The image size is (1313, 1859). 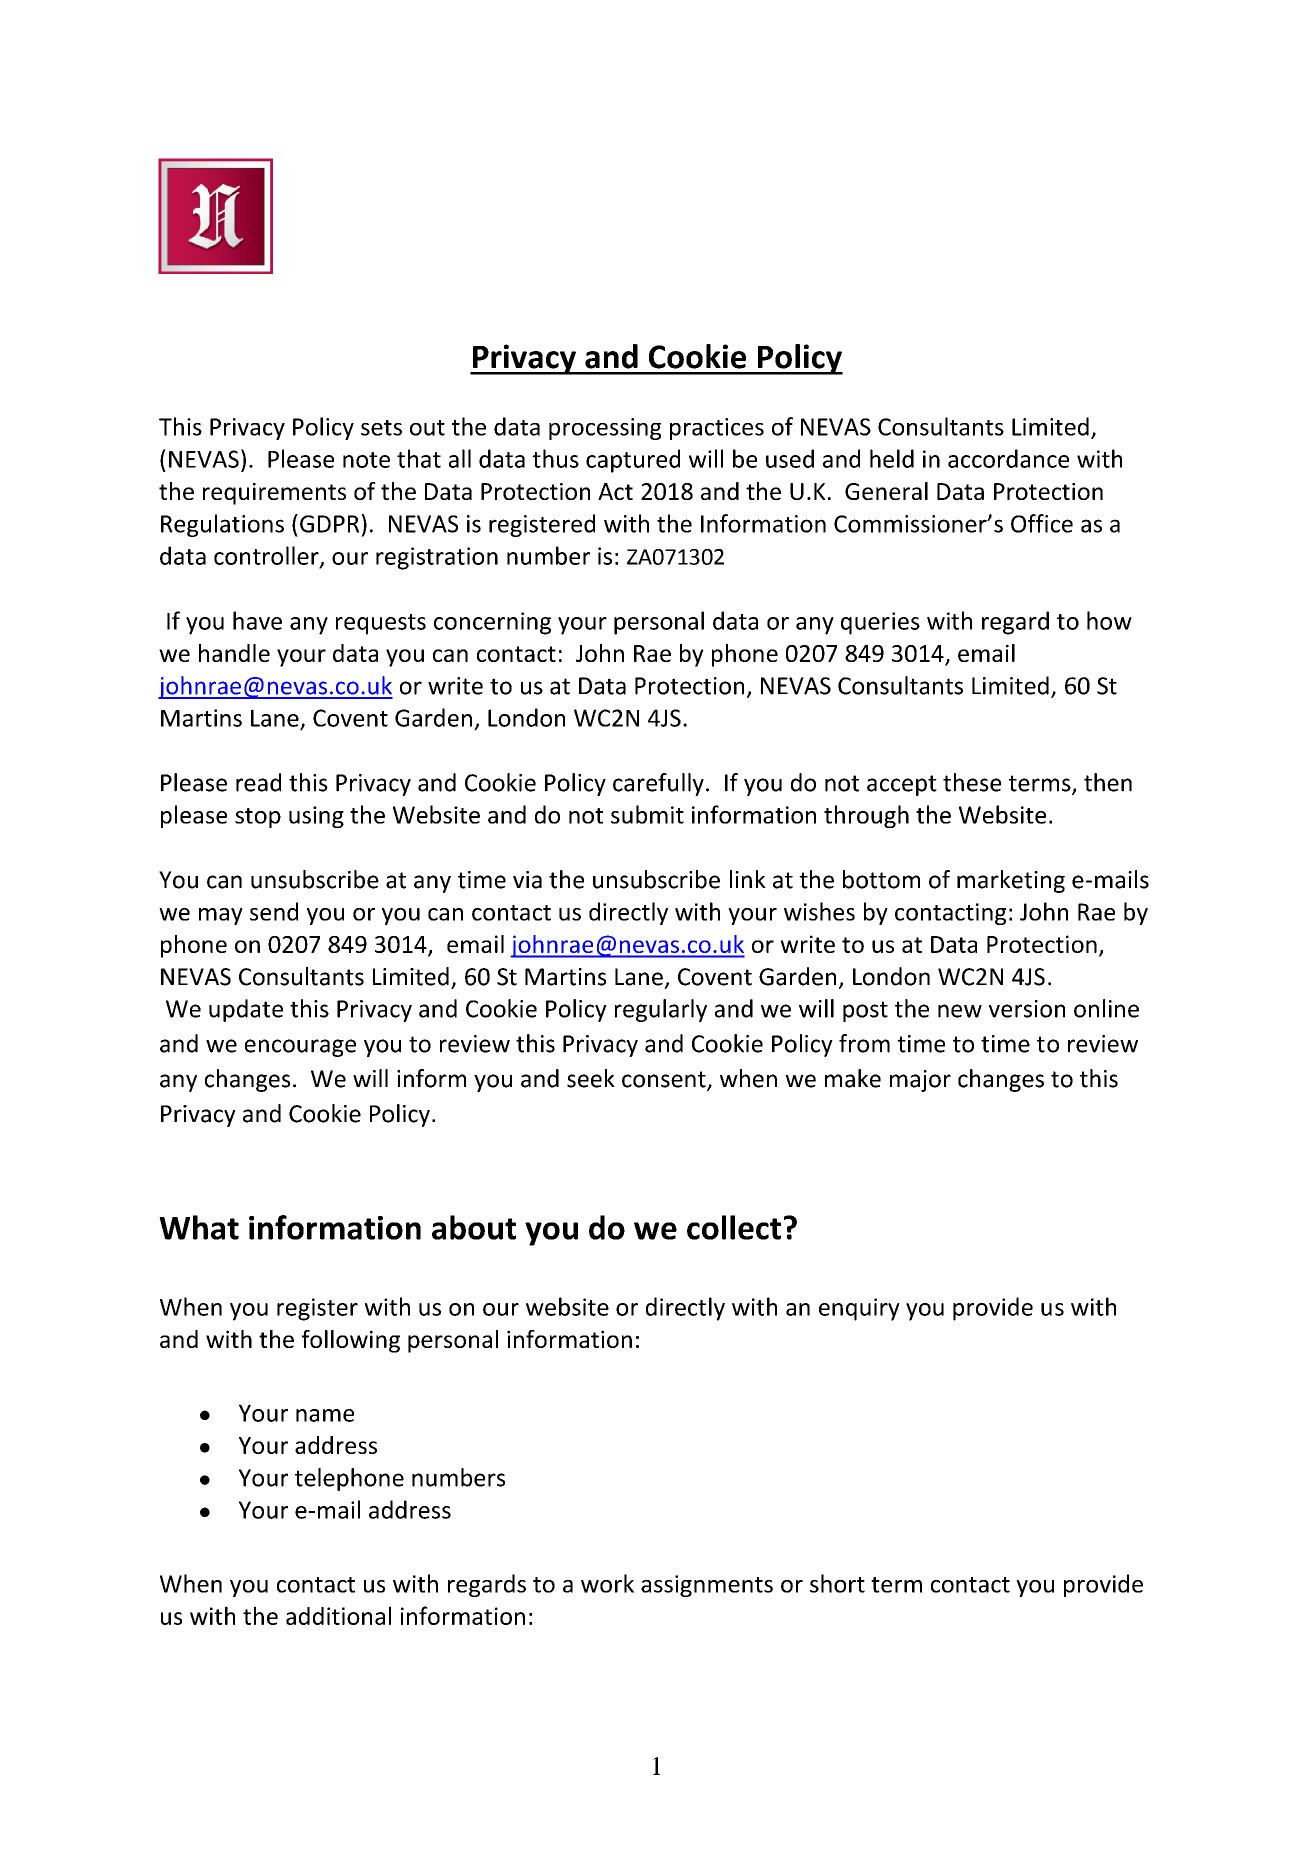 I want to click on version, so click(x=1027, y=1009).
